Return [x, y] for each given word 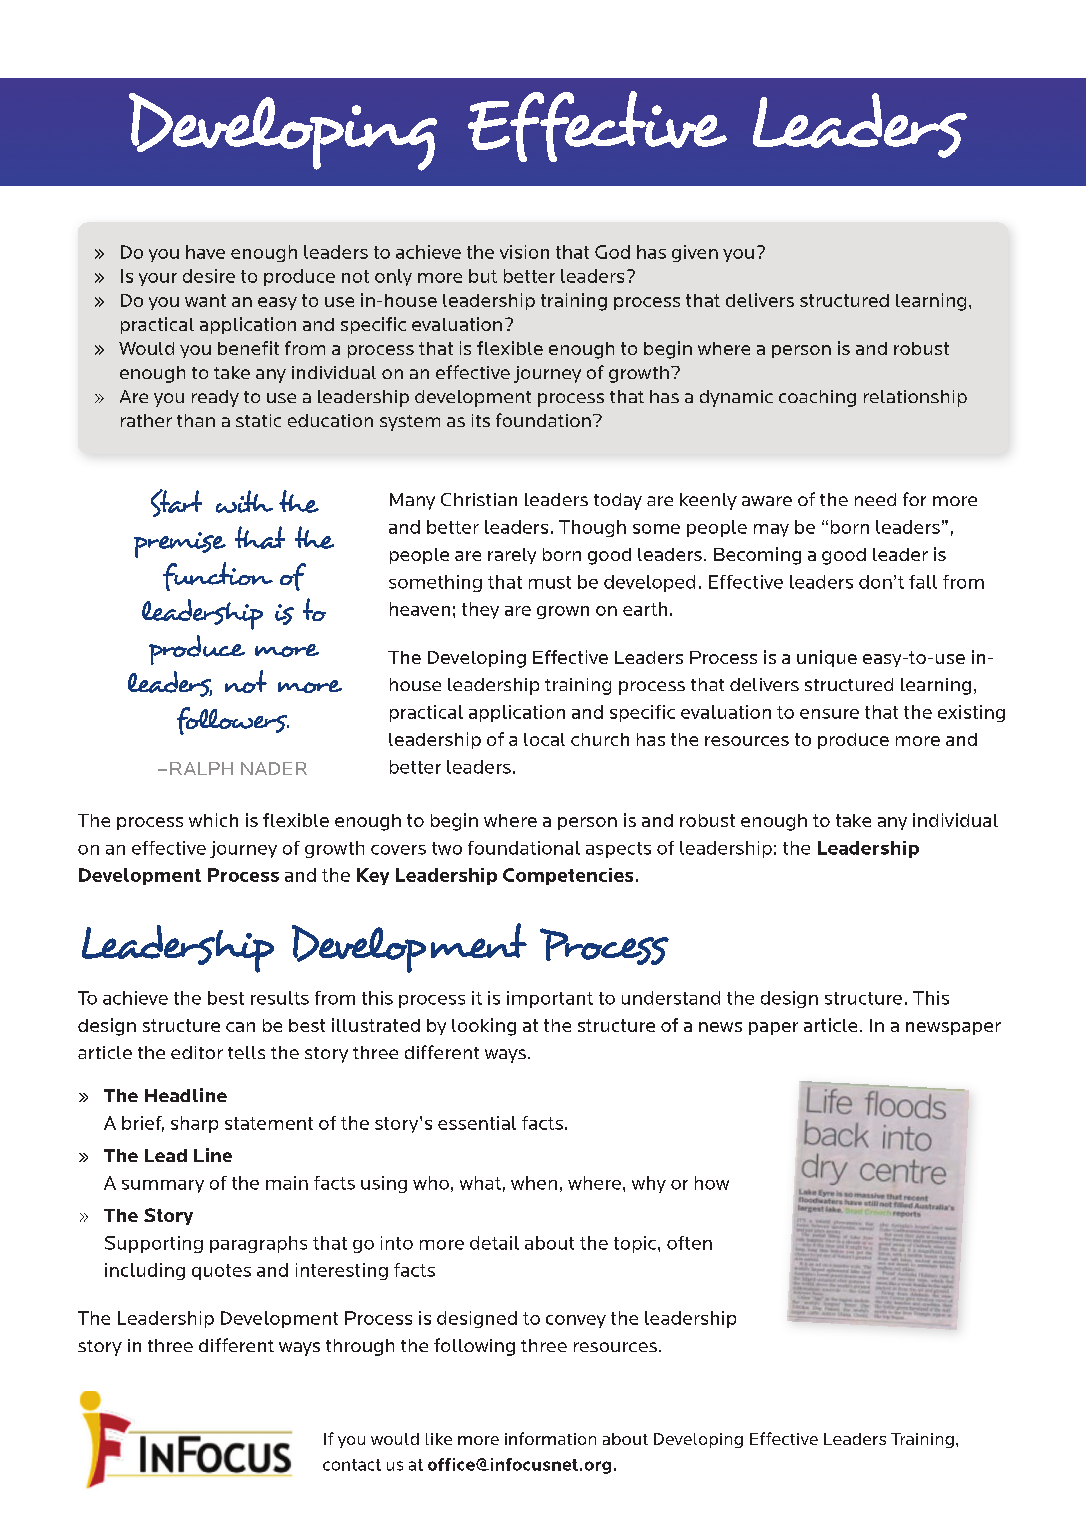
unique [827, 658]
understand [671, 998]
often [689, 1243]
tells [246, 1052]
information [550, 1438]
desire [209, 276]
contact [352, 1465]
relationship [915, 398]
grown [563, 612]
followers [233, 721]
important [550, 999]
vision [524, 252]
